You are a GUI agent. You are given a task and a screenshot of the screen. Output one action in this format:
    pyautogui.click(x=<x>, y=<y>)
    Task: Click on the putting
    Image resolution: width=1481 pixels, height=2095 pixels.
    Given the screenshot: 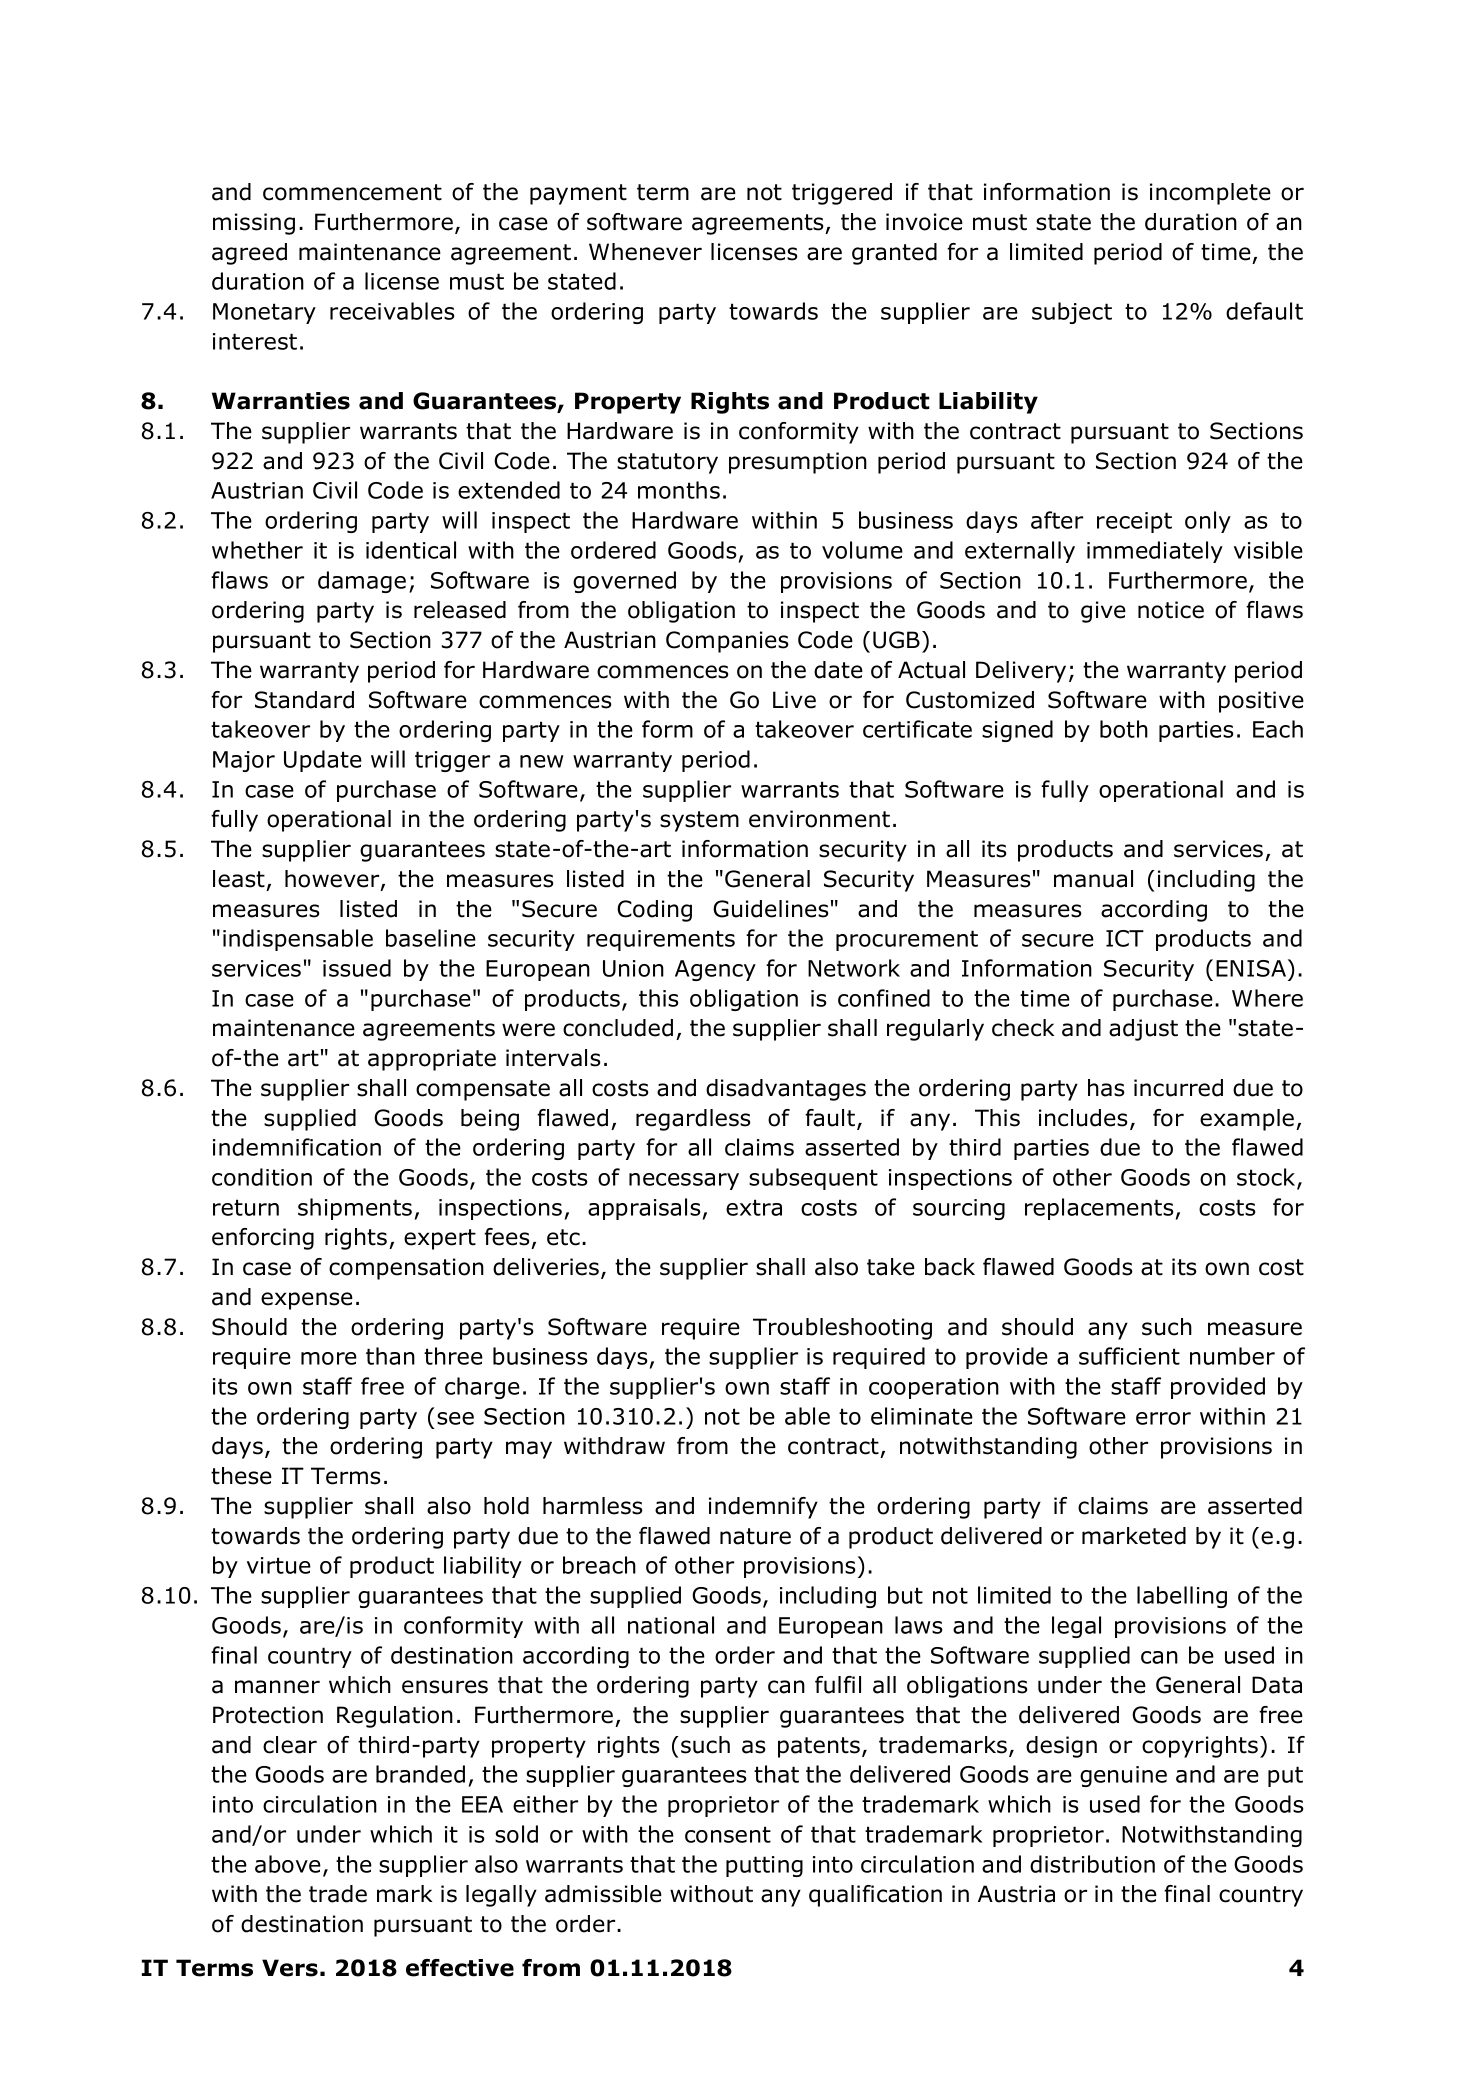 What is the action you would take?
    pyautogui.click(x=764, y=1866)
